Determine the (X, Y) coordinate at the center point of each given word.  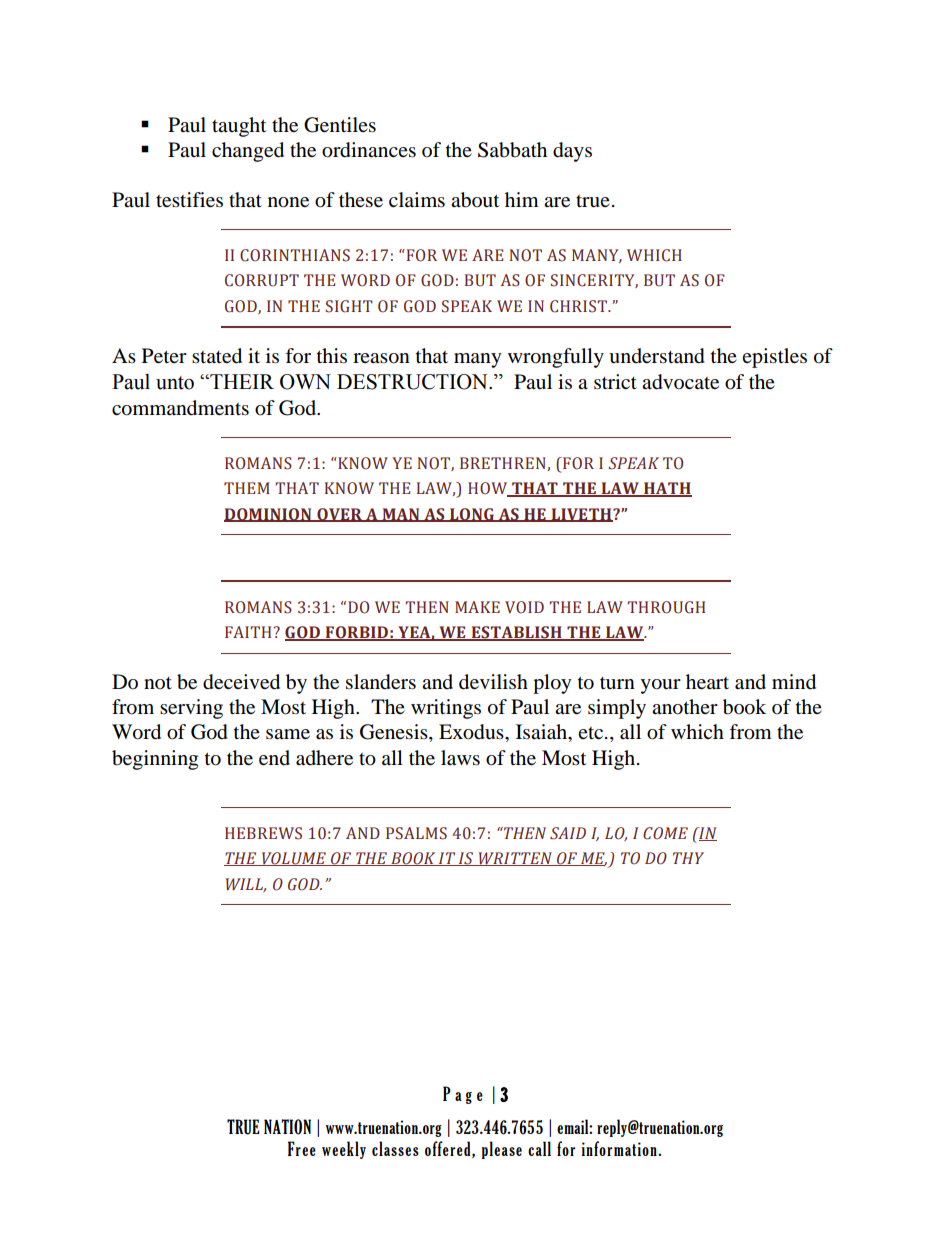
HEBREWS (263, 833)
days (572, 152)
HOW (489, 489)
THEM (247, 488)
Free (302, 1148)
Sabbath (512, 150)
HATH (667, 489)
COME (665, 833)
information (620, 1148)
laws (460, 758)
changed (248, 152)
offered (449, 1149)
